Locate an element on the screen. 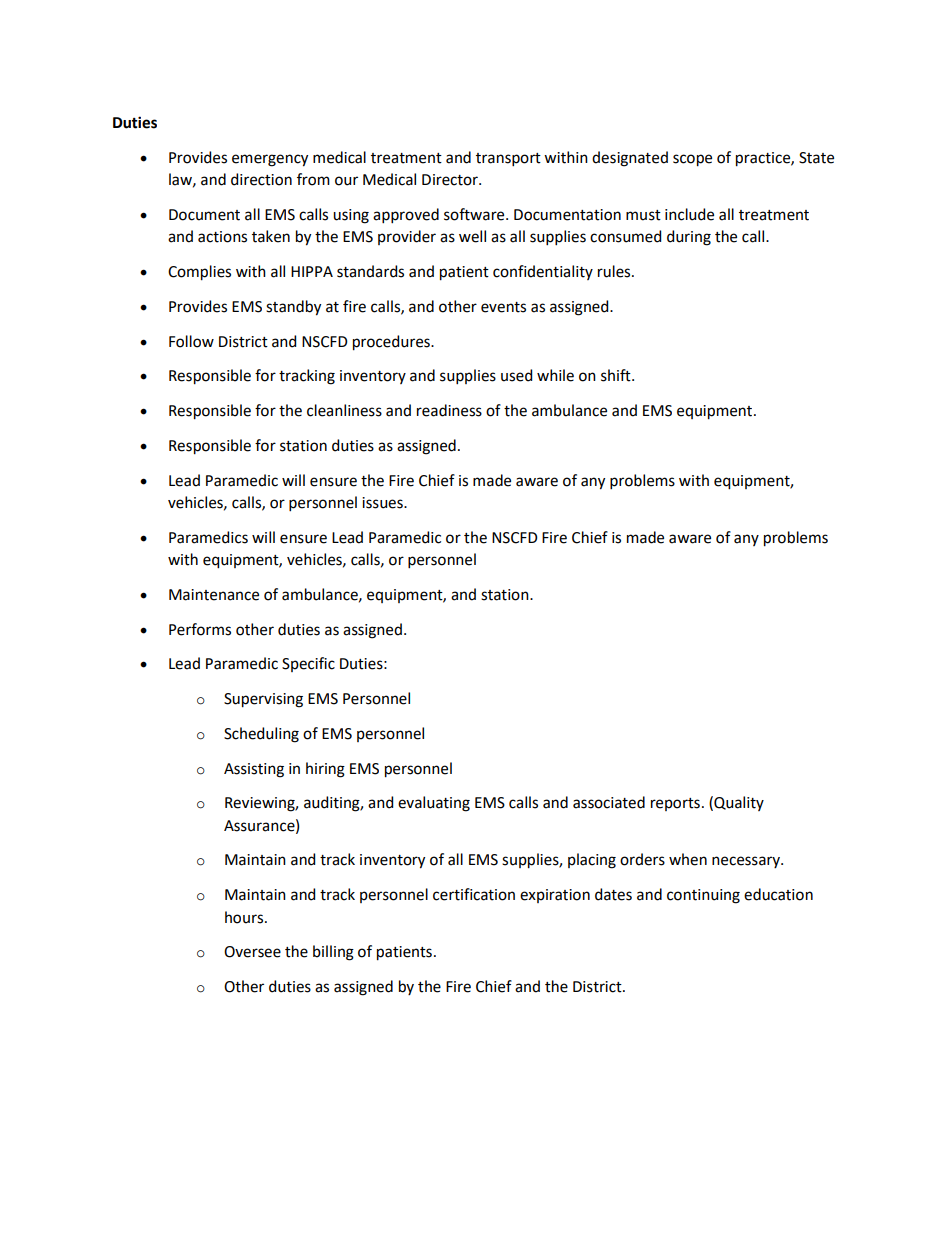  scope is located at coordinates (692, 160).
